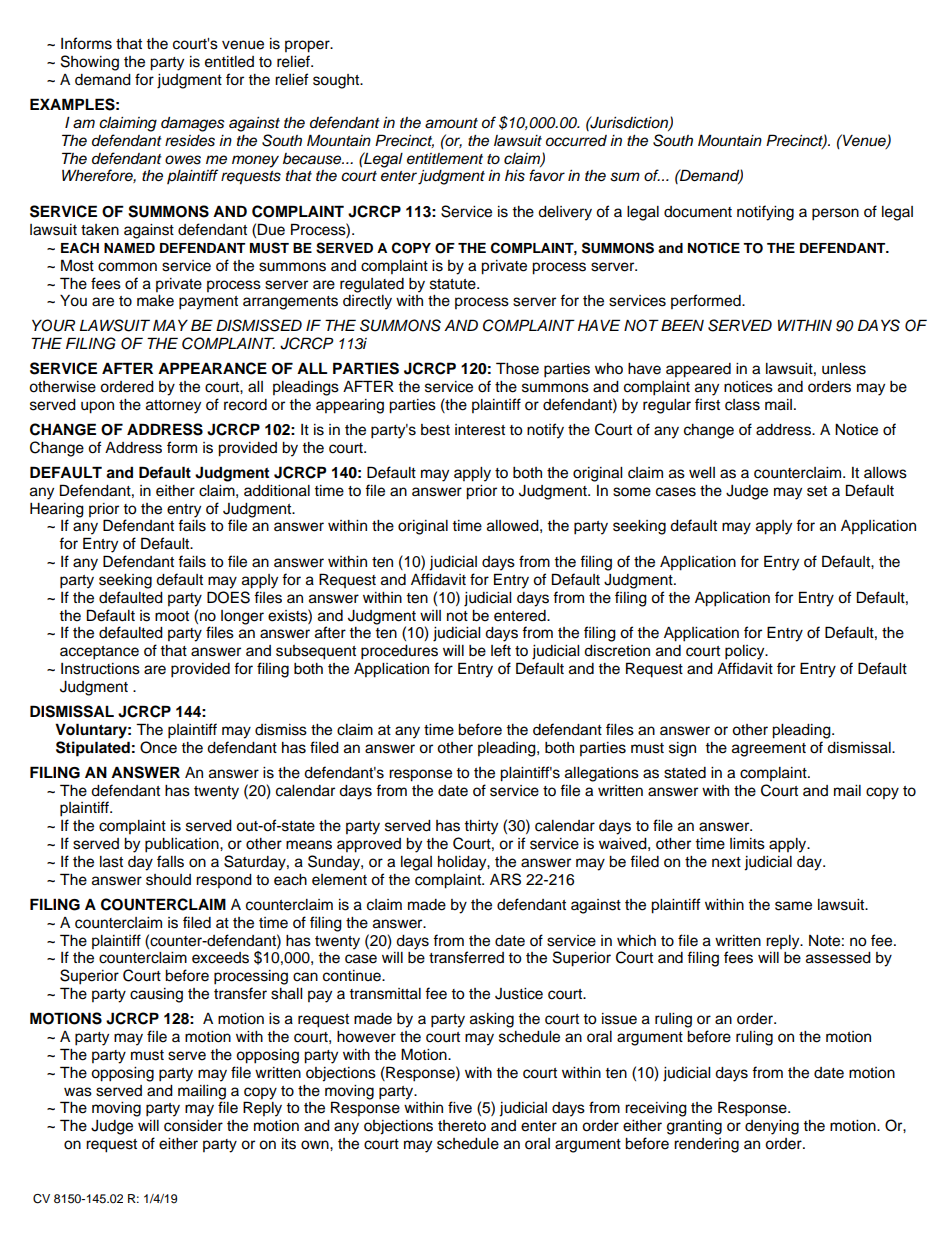 Image resolution: width=952 pixels, height=1233 pixels. What do you see at coordinates (501, 650) in the screenshot?
I see `left` at bounding box center [501, 650].
